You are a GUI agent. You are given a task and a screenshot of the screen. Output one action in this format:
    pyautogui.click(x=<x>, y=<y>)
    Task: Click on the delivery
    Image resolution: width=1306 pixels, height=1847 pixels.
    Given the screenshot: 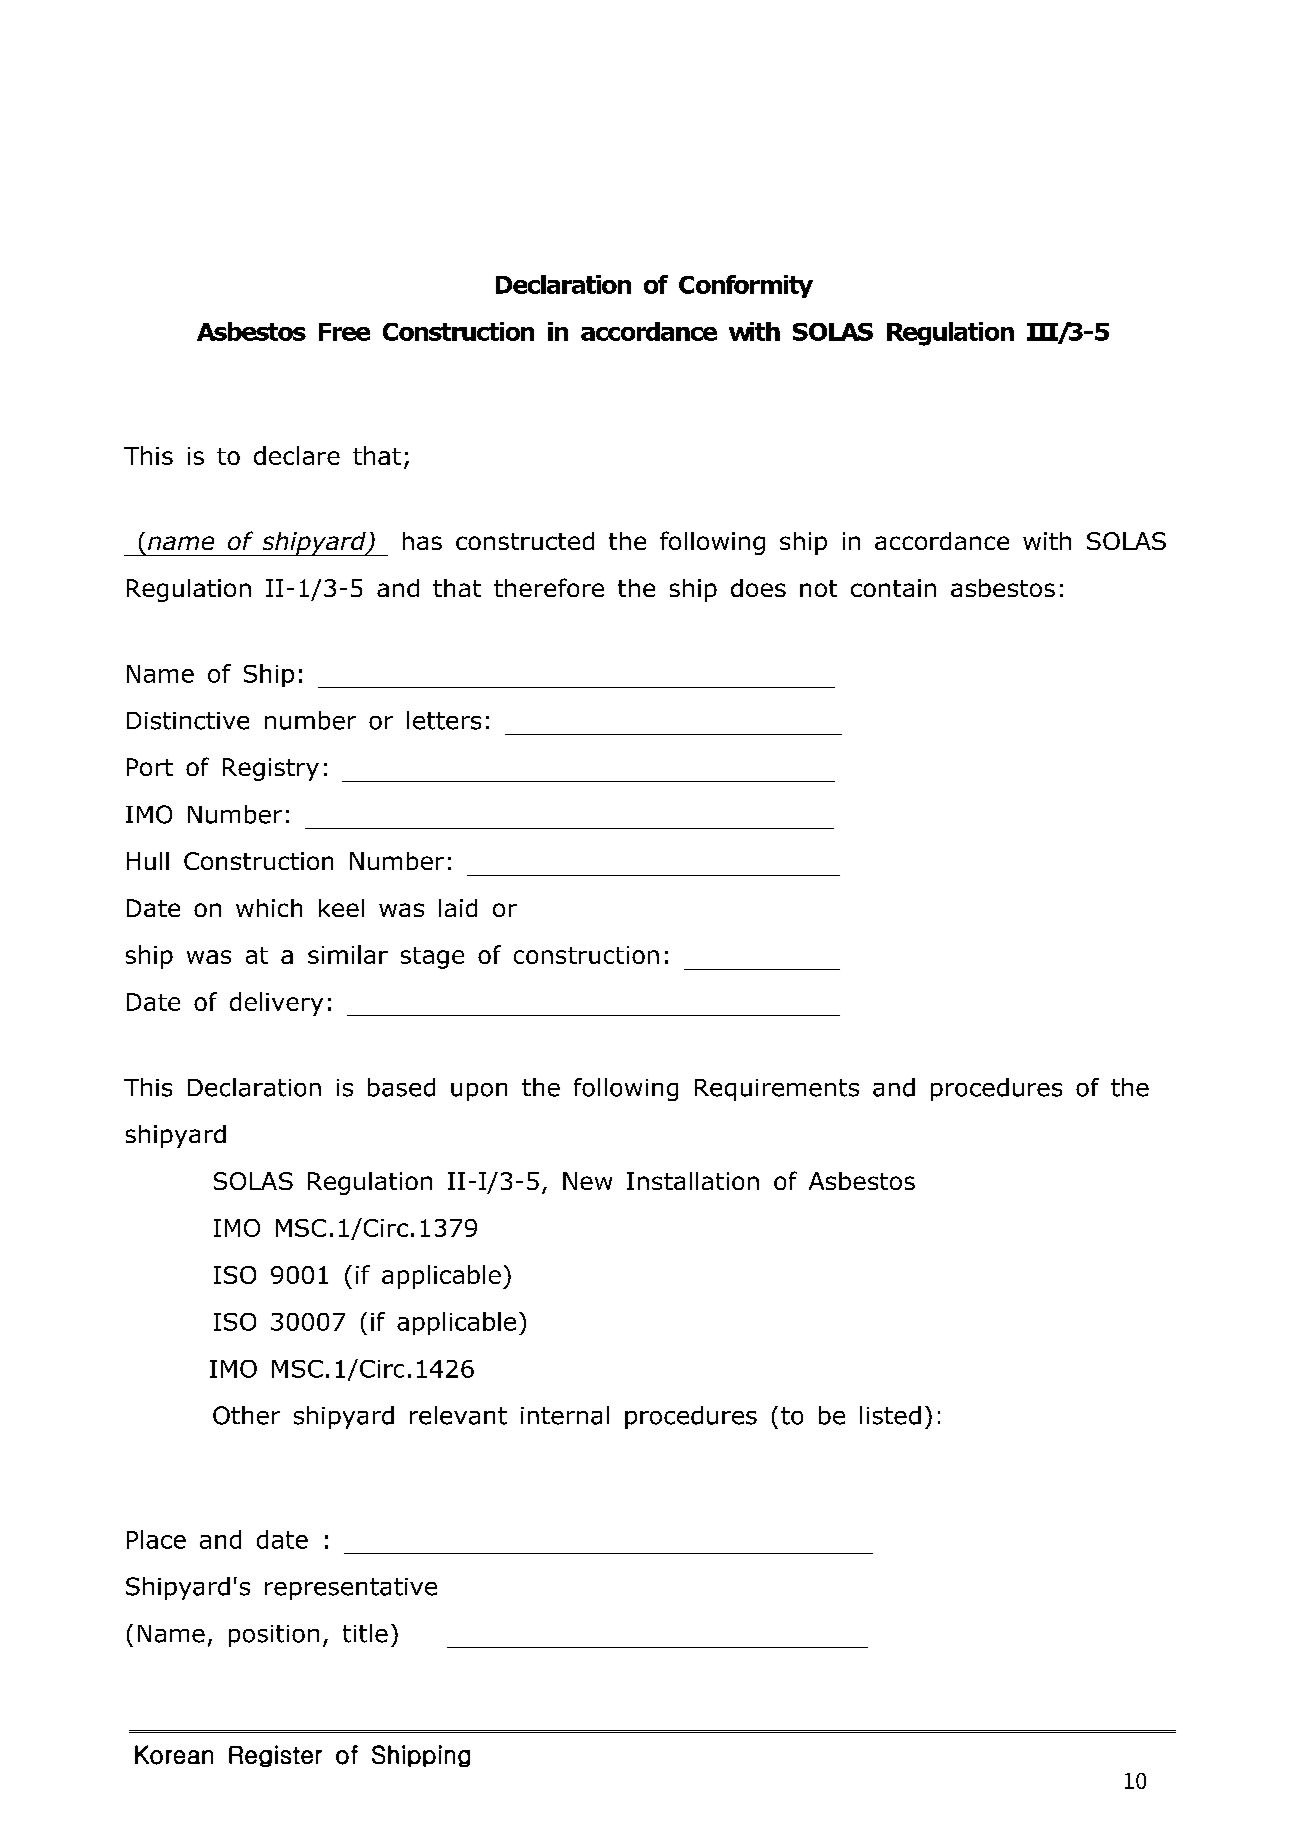 What is the action you would take?
    pyautogui.click(x=276, y=1004)
